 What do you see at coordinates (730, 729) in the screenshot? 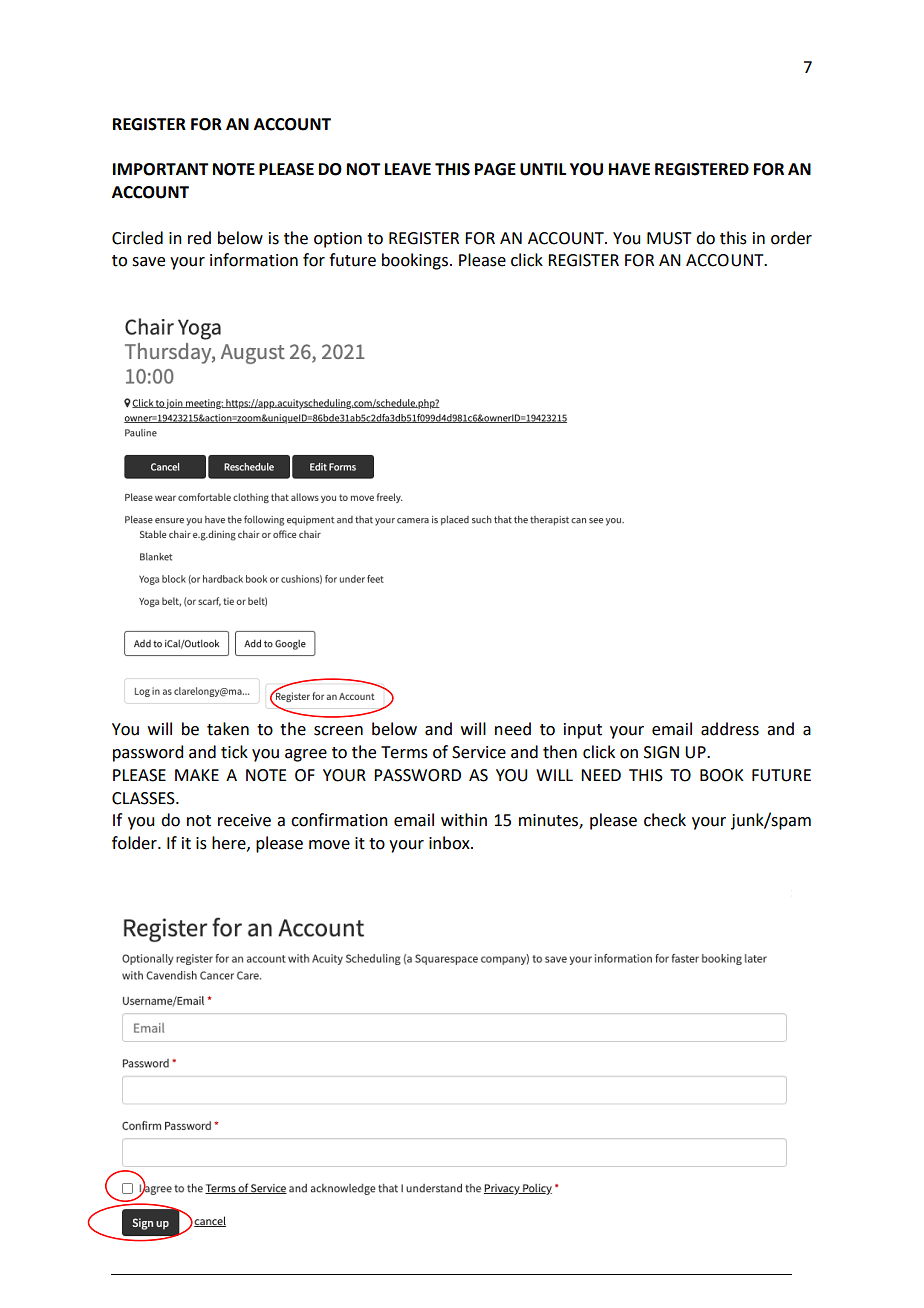
I see `address` at bounding box center [730, 729].
